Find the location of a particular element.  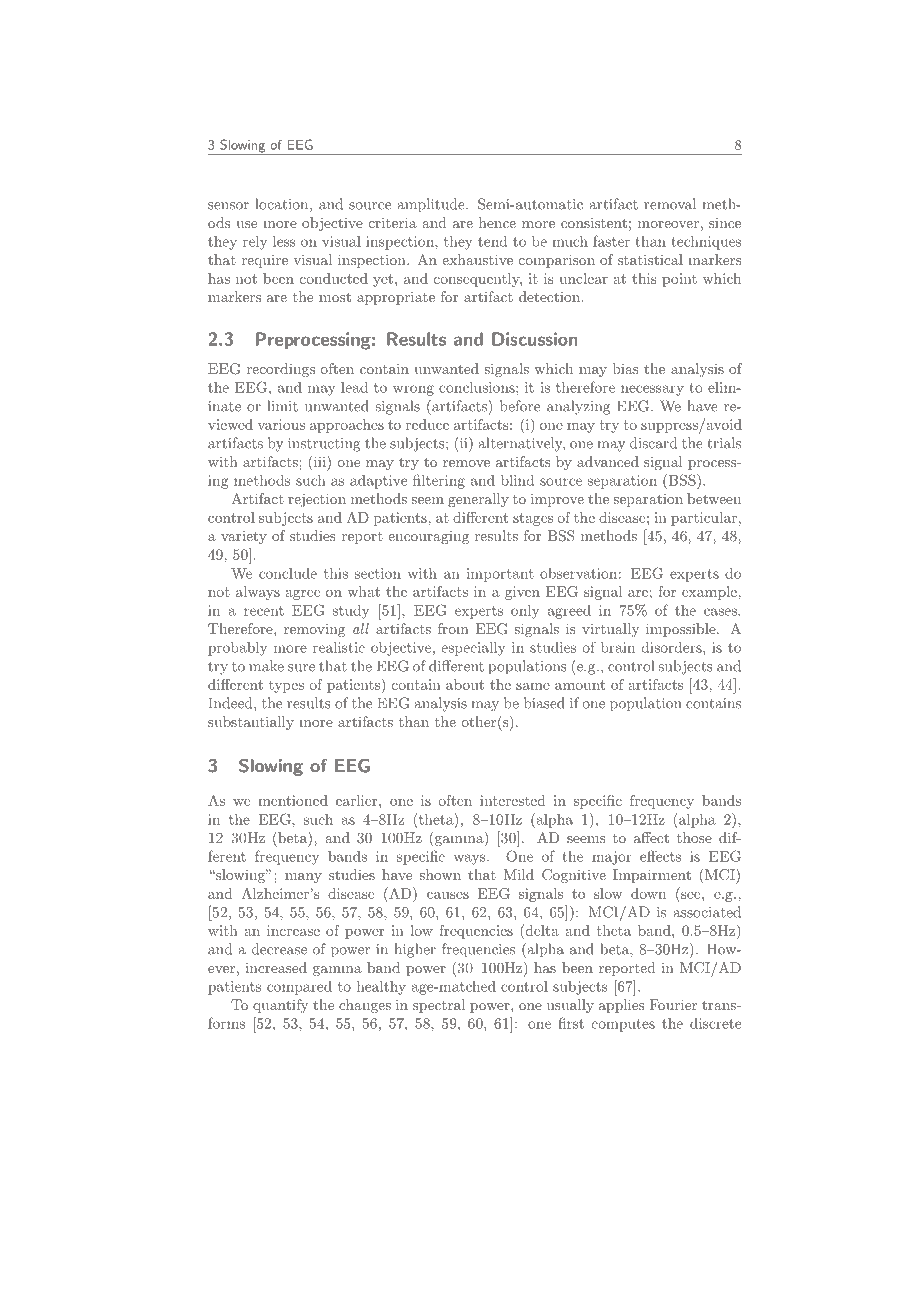

hence is located at coordinates (497, 222).
